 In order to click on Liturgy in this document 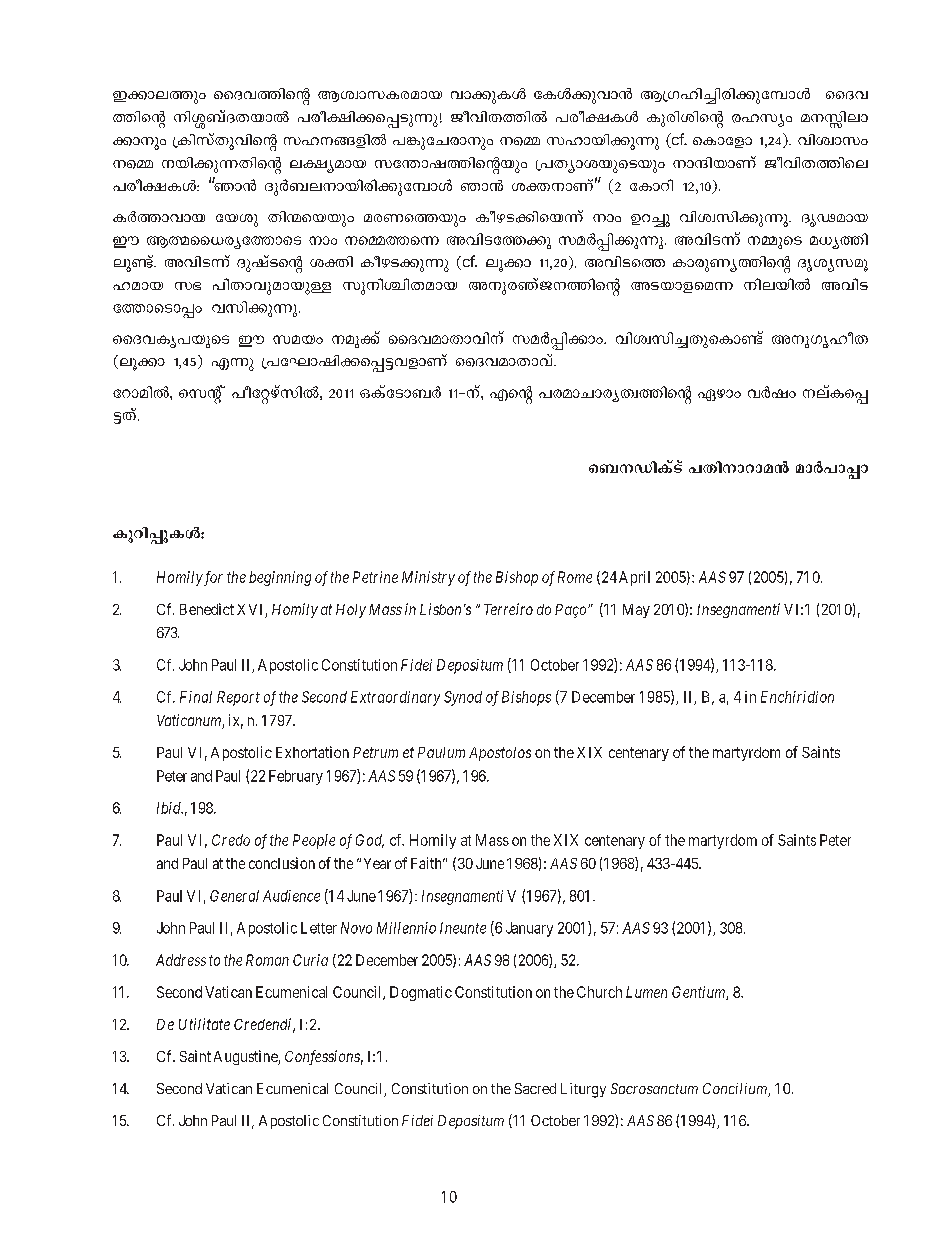, I will do `click(583, 1090)`.
